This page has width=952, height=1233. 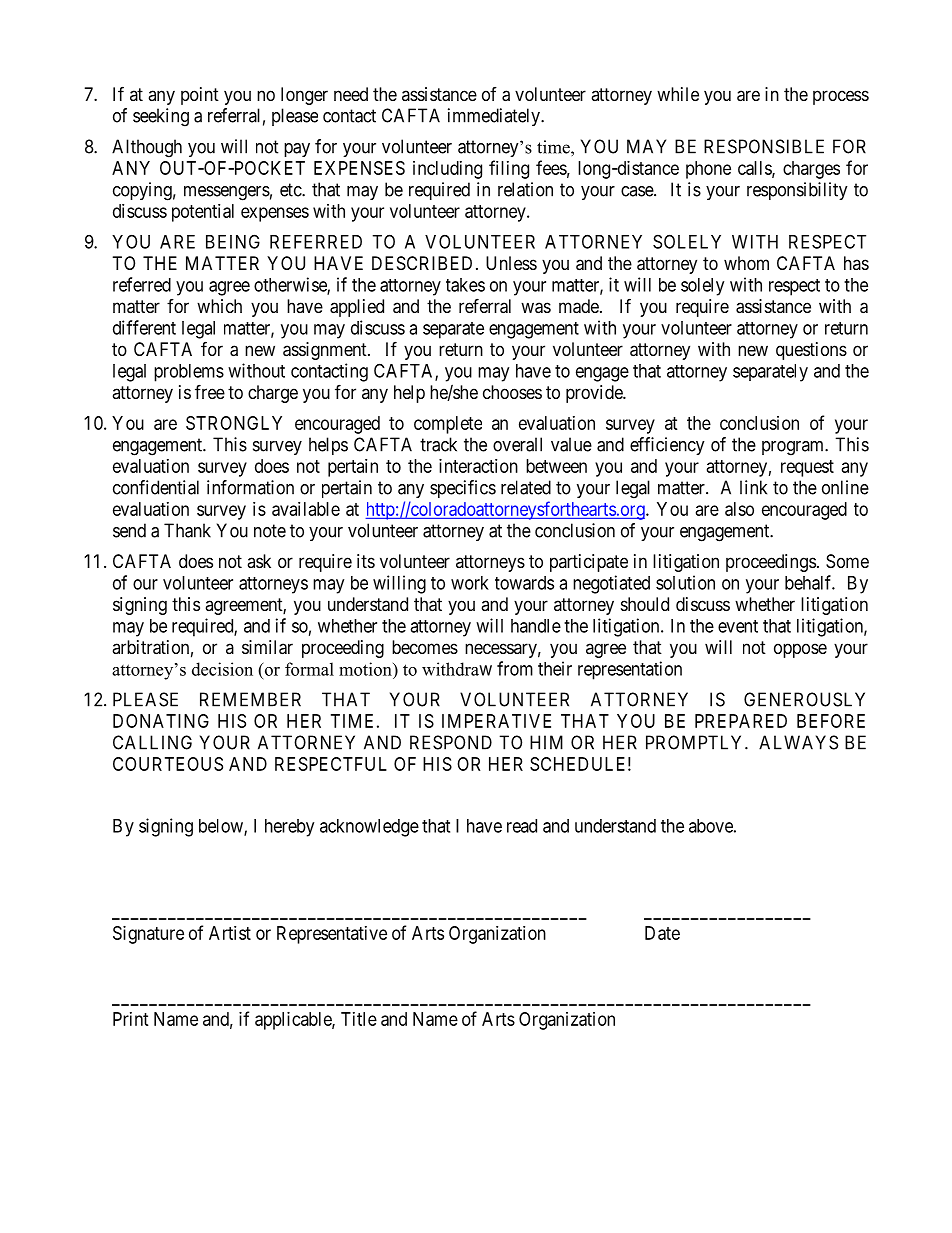 What do you see at coordinates (359, 1019) in the page?
I see `Title` at bounding box center [359, 1019].
